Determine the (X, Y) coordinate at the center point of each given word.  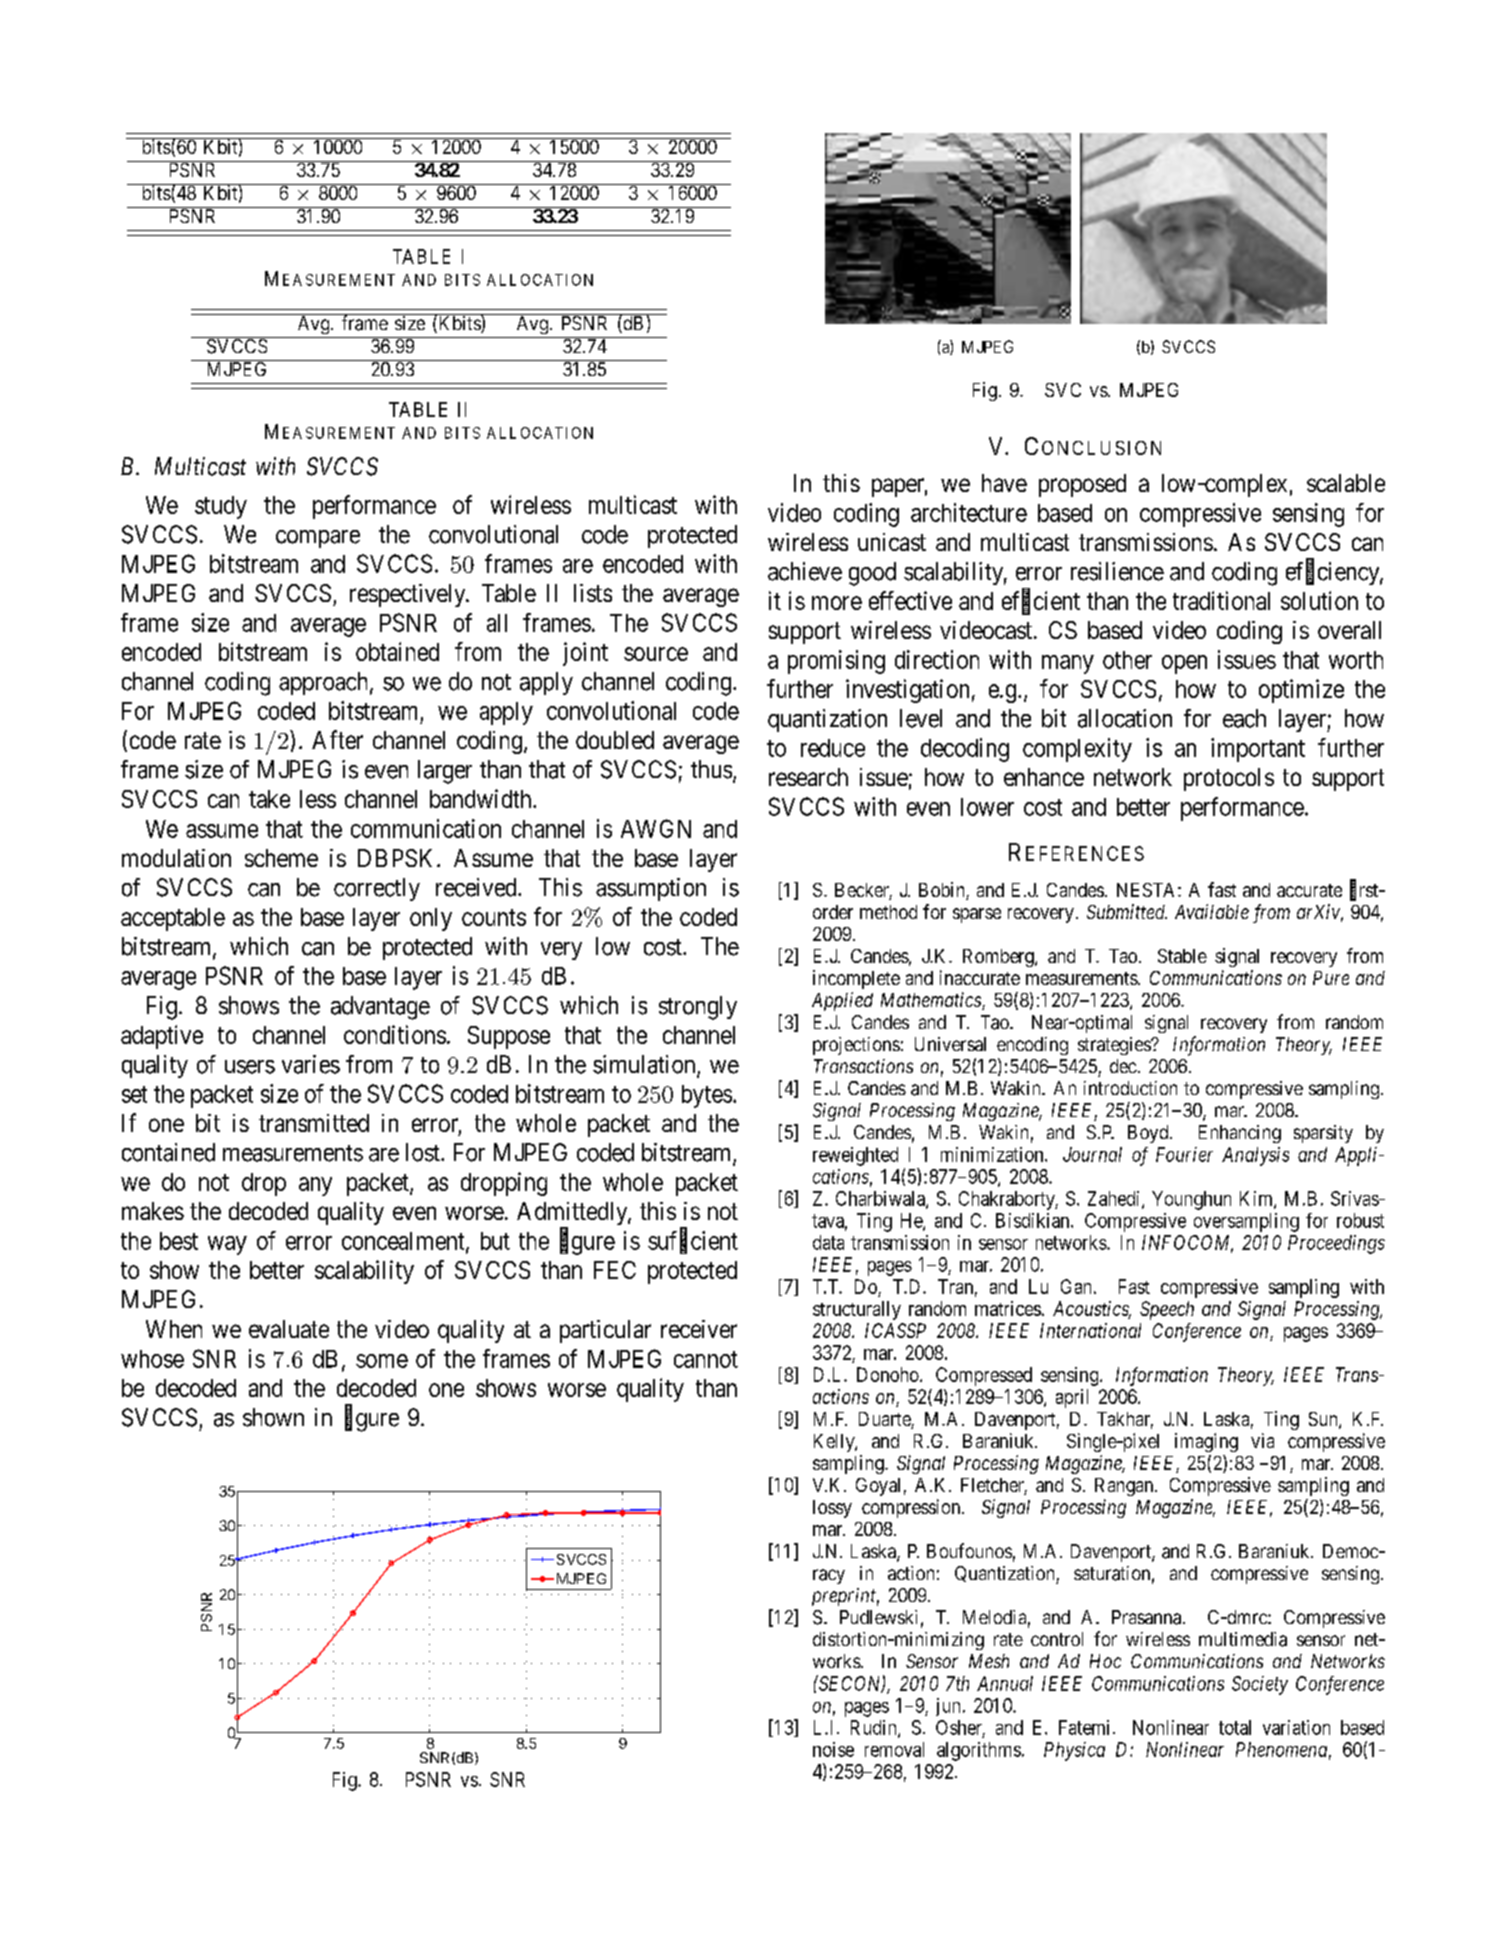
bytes (707, 1096)
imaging (1206, 1442)
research (808, 777)
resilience (1117, 571)
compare (318, 539)
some (382, 1361)
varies (311, 1064)
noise (833, 1749)
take (269, 799)
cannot (706, 1359)
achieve (805, 571)
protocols (1229, 779)
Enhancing (1240, 1134)
